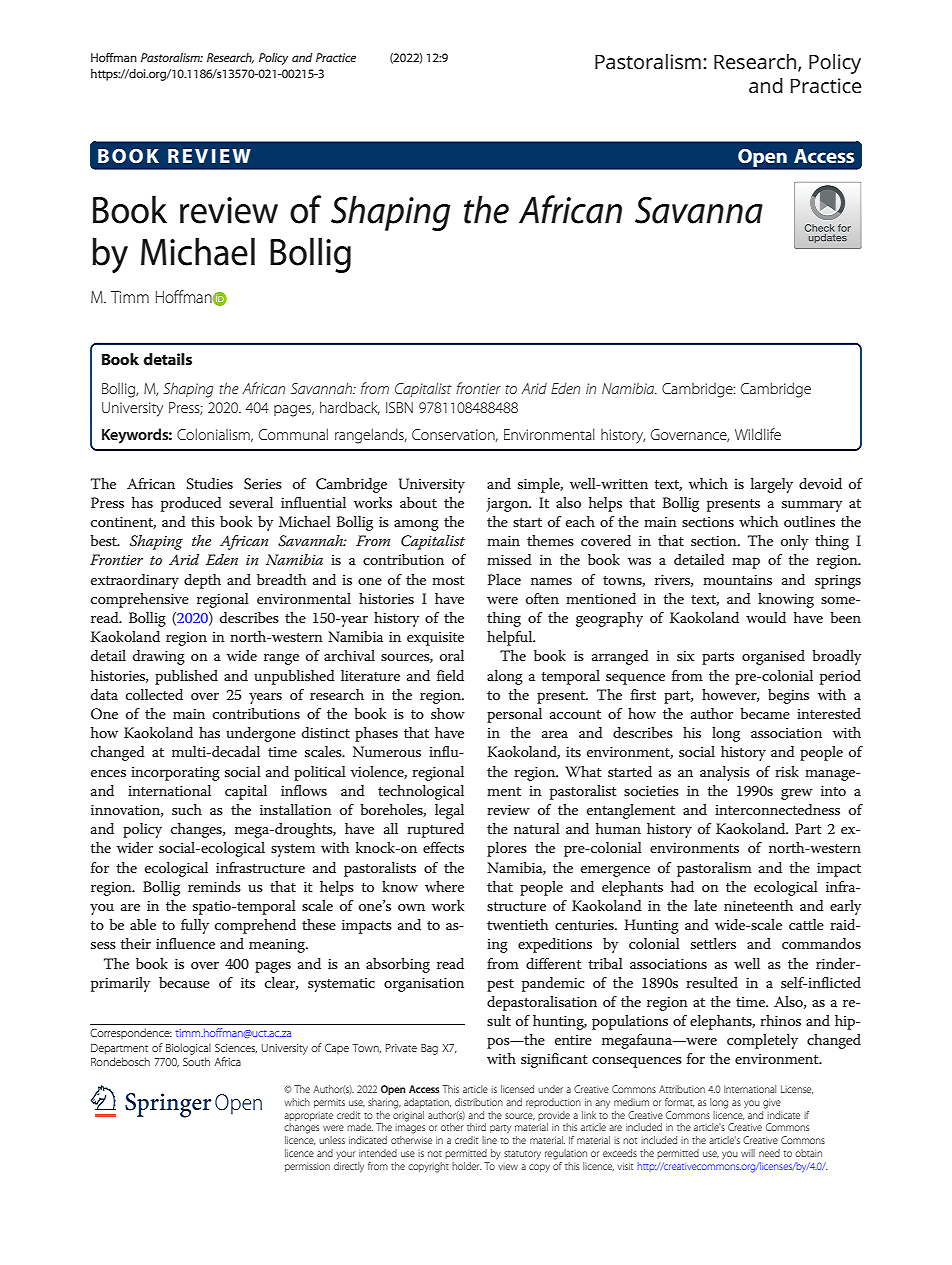  I want to click on nineteenth, so click(758, 905).
